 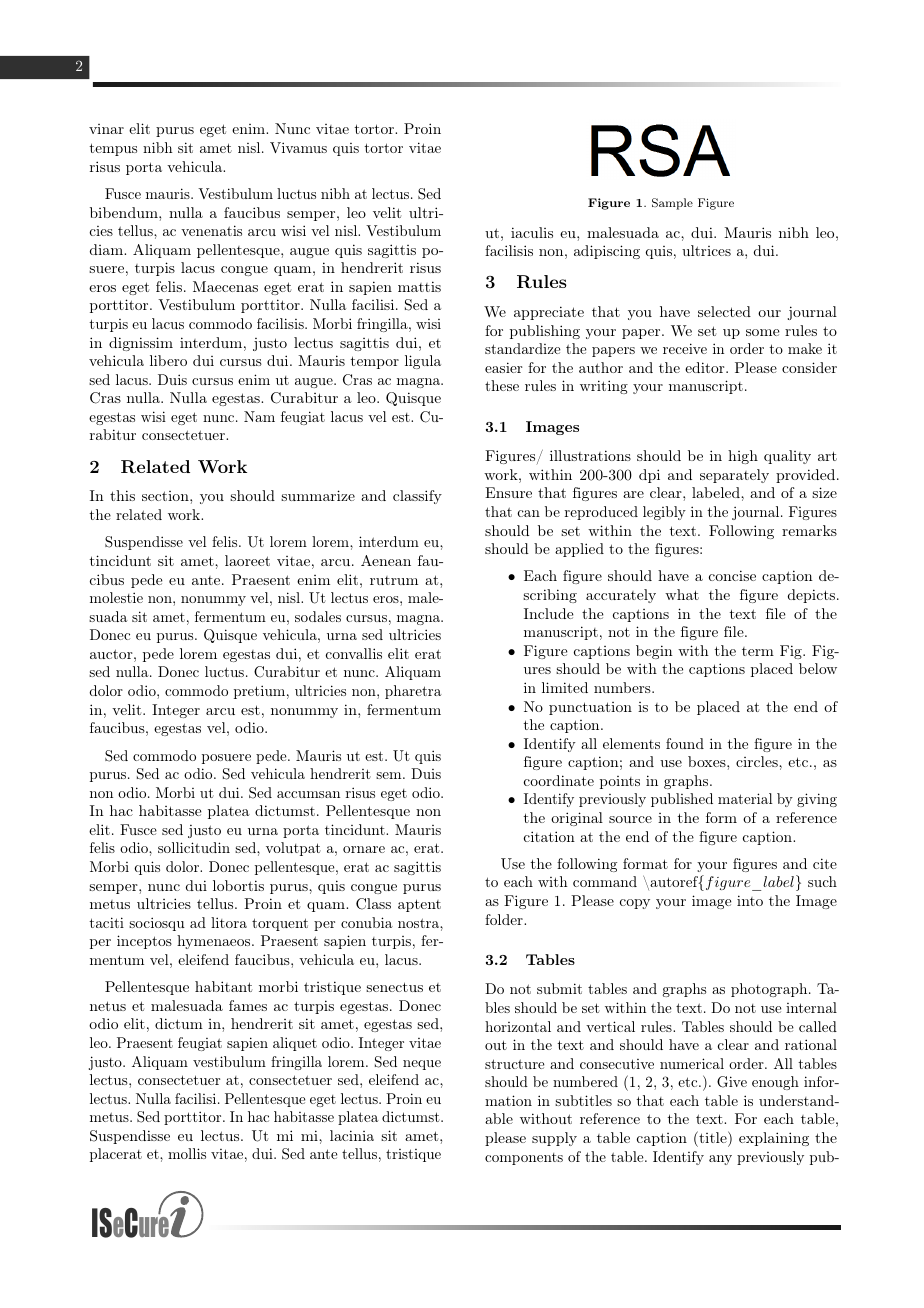 I want to click on separately, so click(x=734, y=476).
